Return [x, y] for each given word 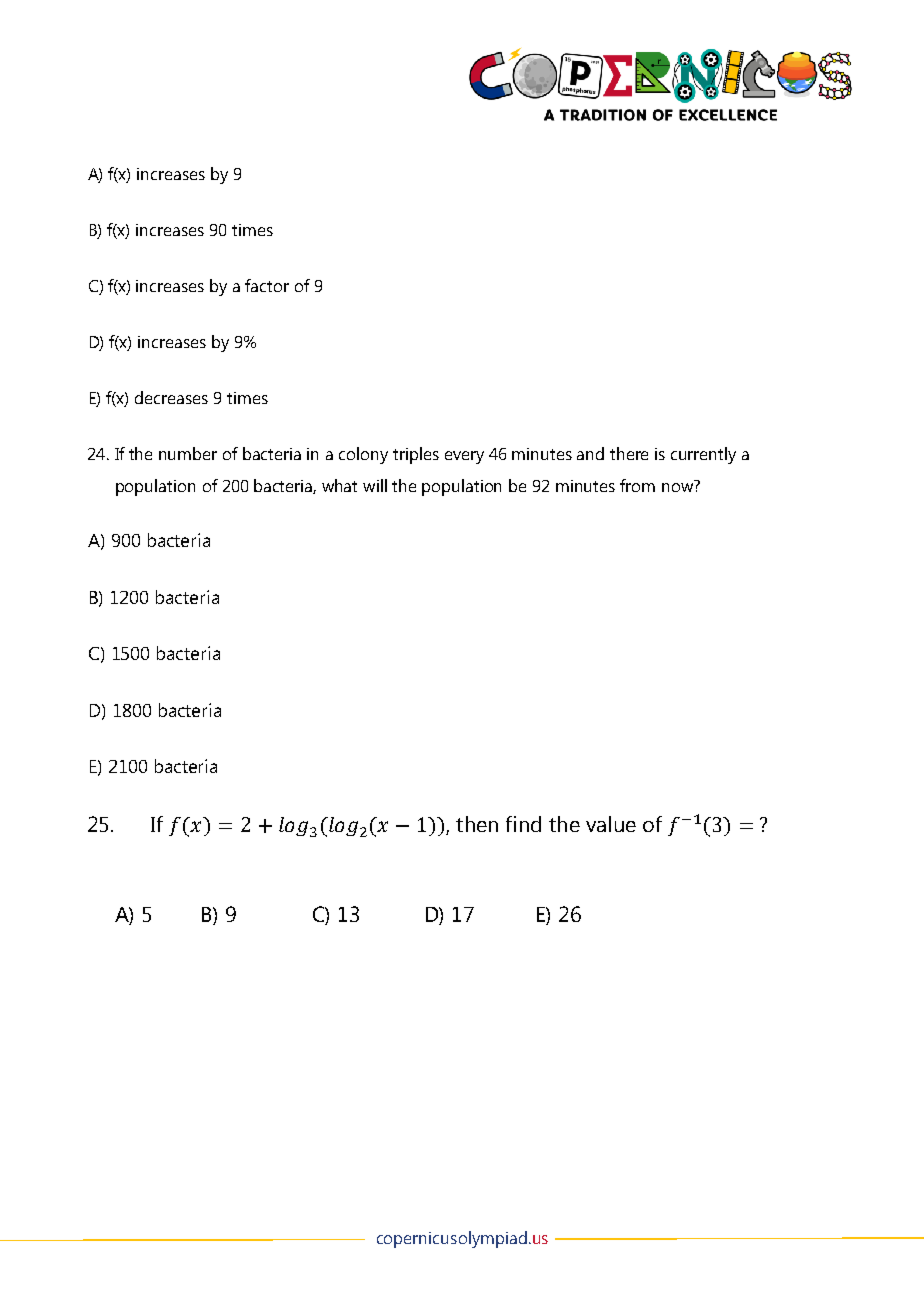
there [629, 453]
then [477, 824]
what [339, 485]
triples [416, 455]
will [375, 485]
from [637, 485]
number [188, 453]
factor [267, 285]
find [523, 824]
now [677, 487]
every [464, 457]
